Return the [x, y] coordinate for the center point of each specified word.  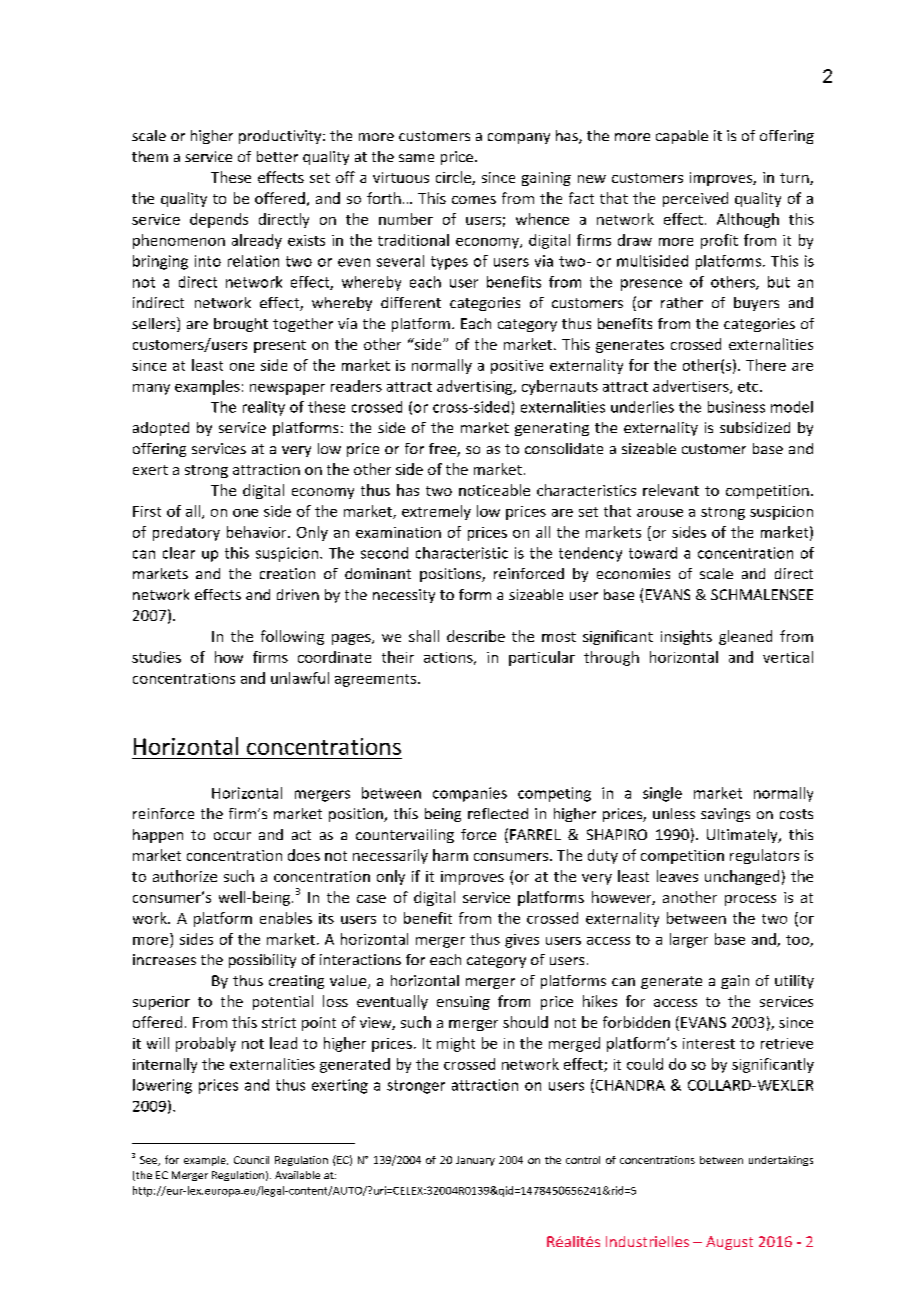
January [475, 1161]
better [277, 156]
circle [454, 178]
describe [476, 636]
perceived [695, 199]
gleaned [745, 637]
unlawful [300, 678]
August [729, 1243]
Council [251, 1160]
